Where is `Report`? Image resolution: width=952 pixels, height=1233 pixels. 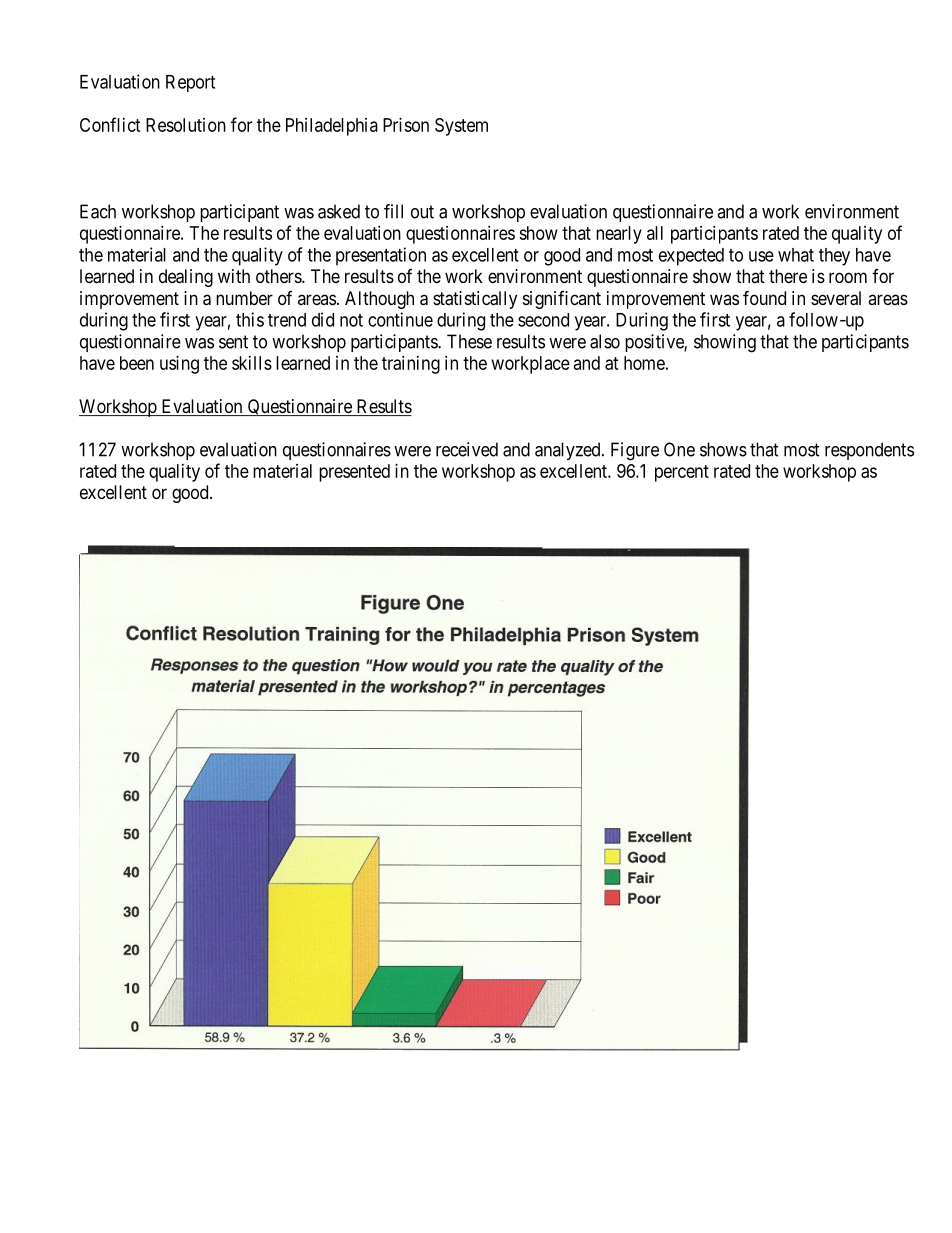 Report is located at coordinates (190, 83).
